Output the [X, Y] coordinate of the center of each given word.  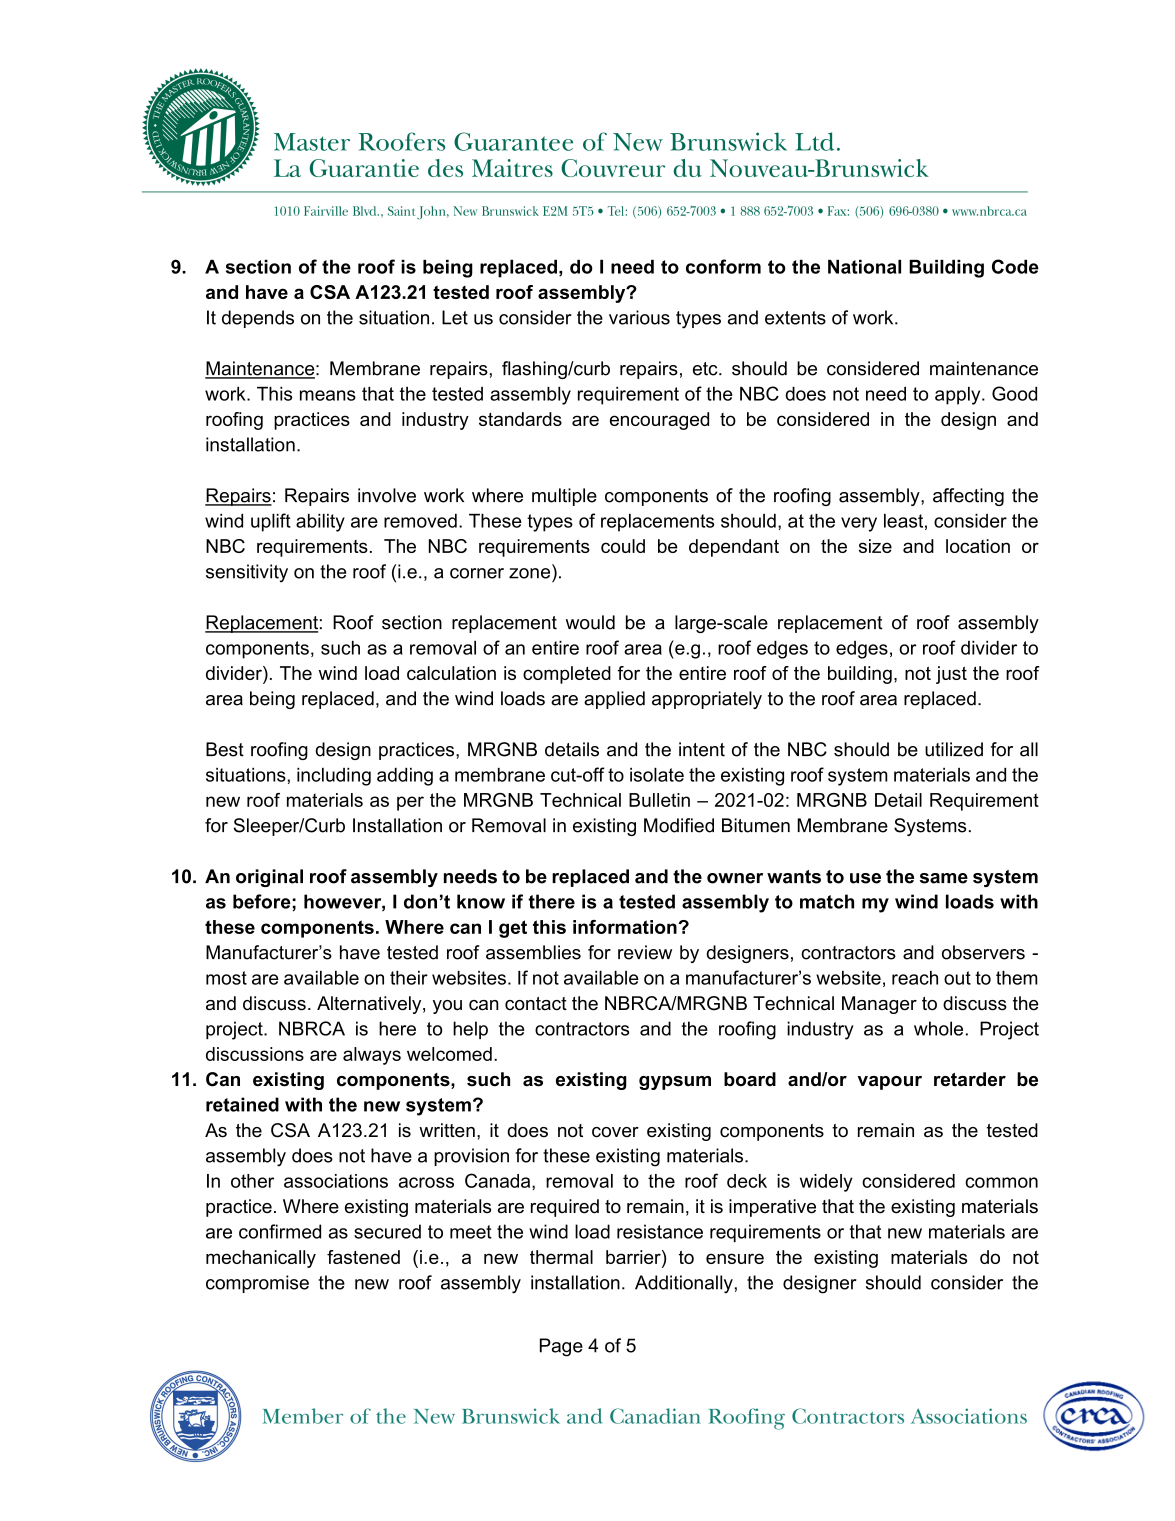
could [623, 546]
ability [320, 523]
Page [561, 1347]
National [864, 267]
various [639, 317]
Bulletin [659, 800]
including [334, 777]
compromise [257, 1284]
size [875, 546]
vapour [889, 1083]
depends [258, 319]
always [372, 1056]
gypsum [675, 1083]
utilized [954, 749]
